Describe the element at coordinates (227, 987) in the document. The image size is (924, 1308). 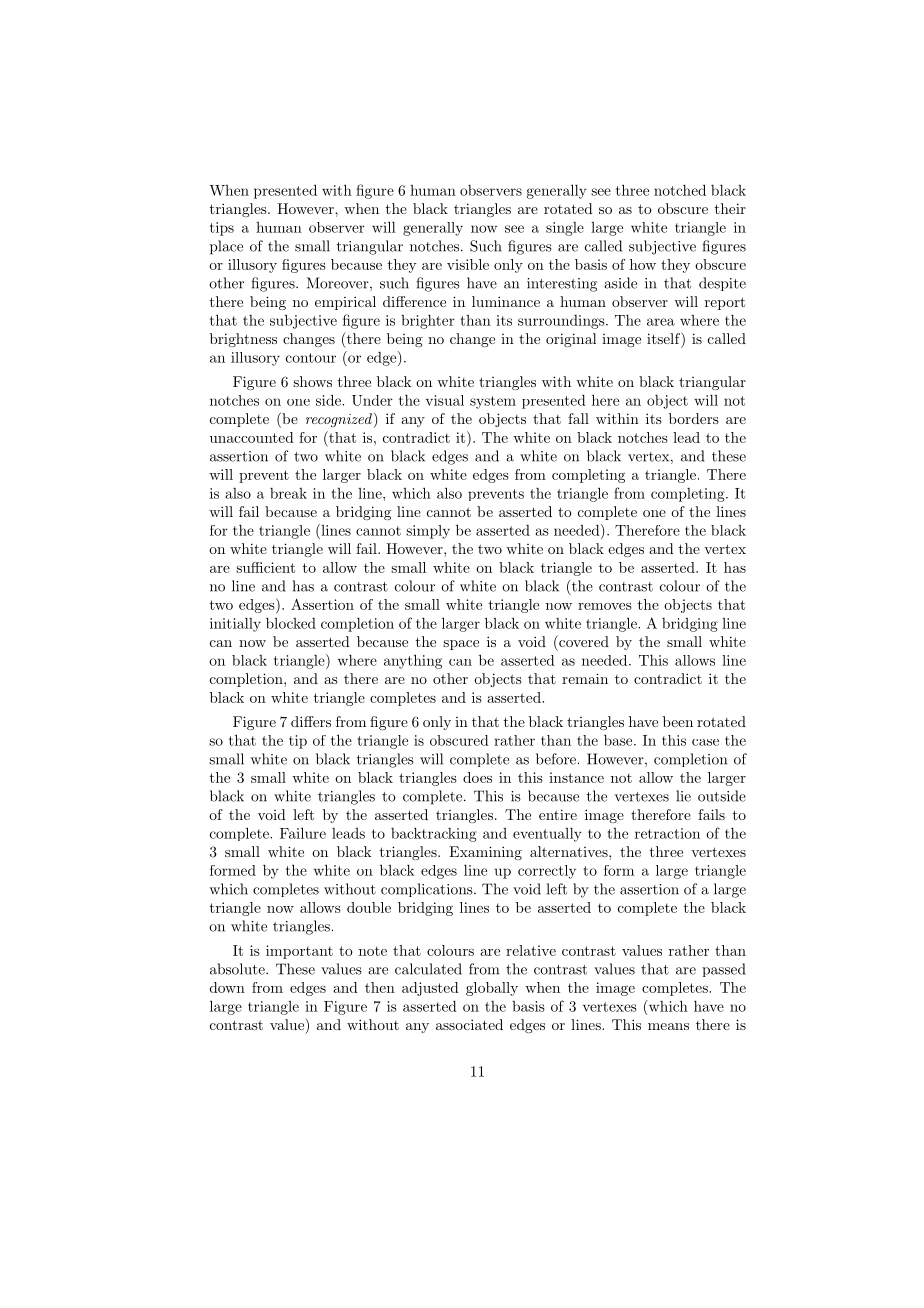
I see `down` at that location.
